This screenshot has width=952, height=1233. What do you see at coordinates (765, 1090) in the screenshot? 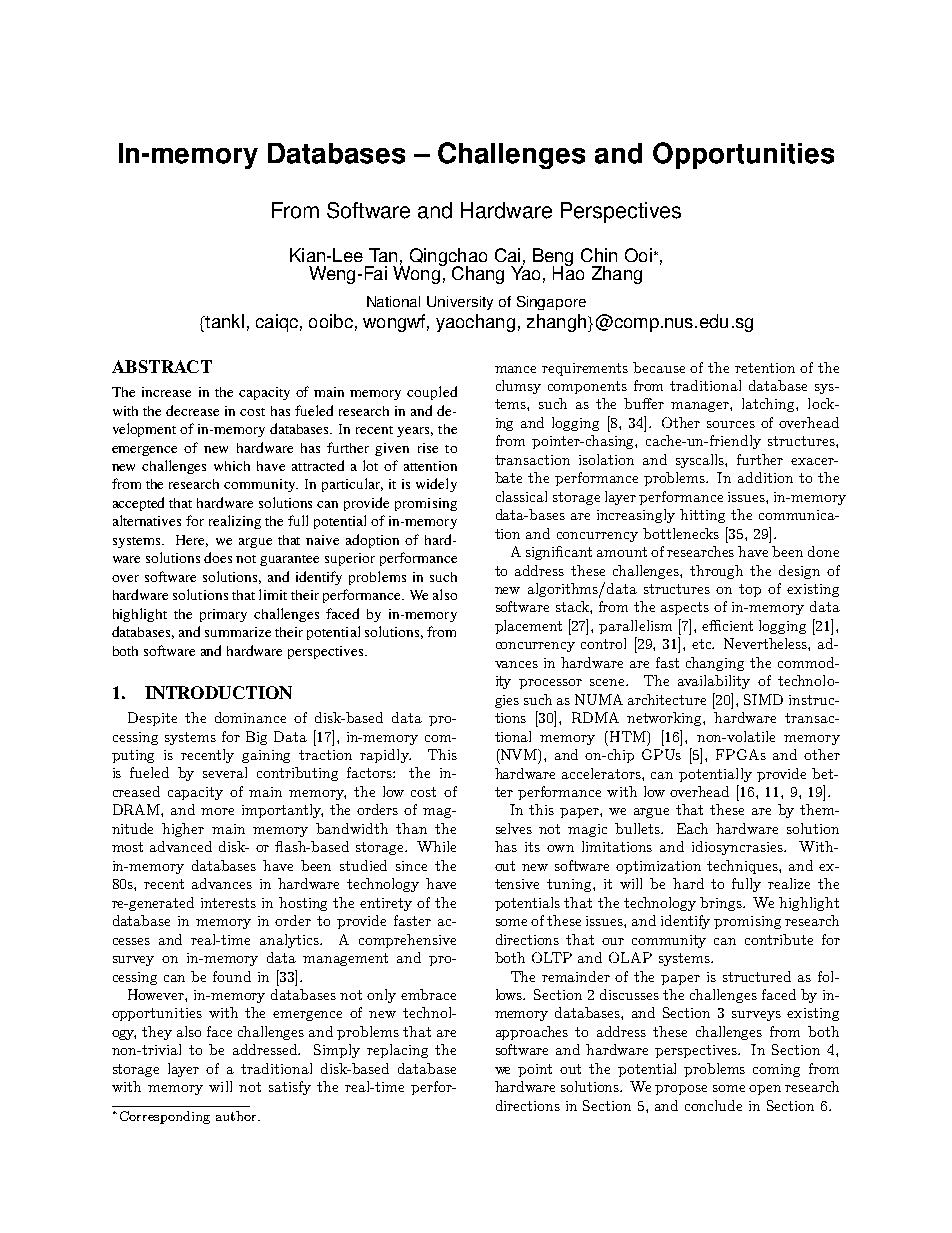
I see `open` at bounding box center [765, 1090].
